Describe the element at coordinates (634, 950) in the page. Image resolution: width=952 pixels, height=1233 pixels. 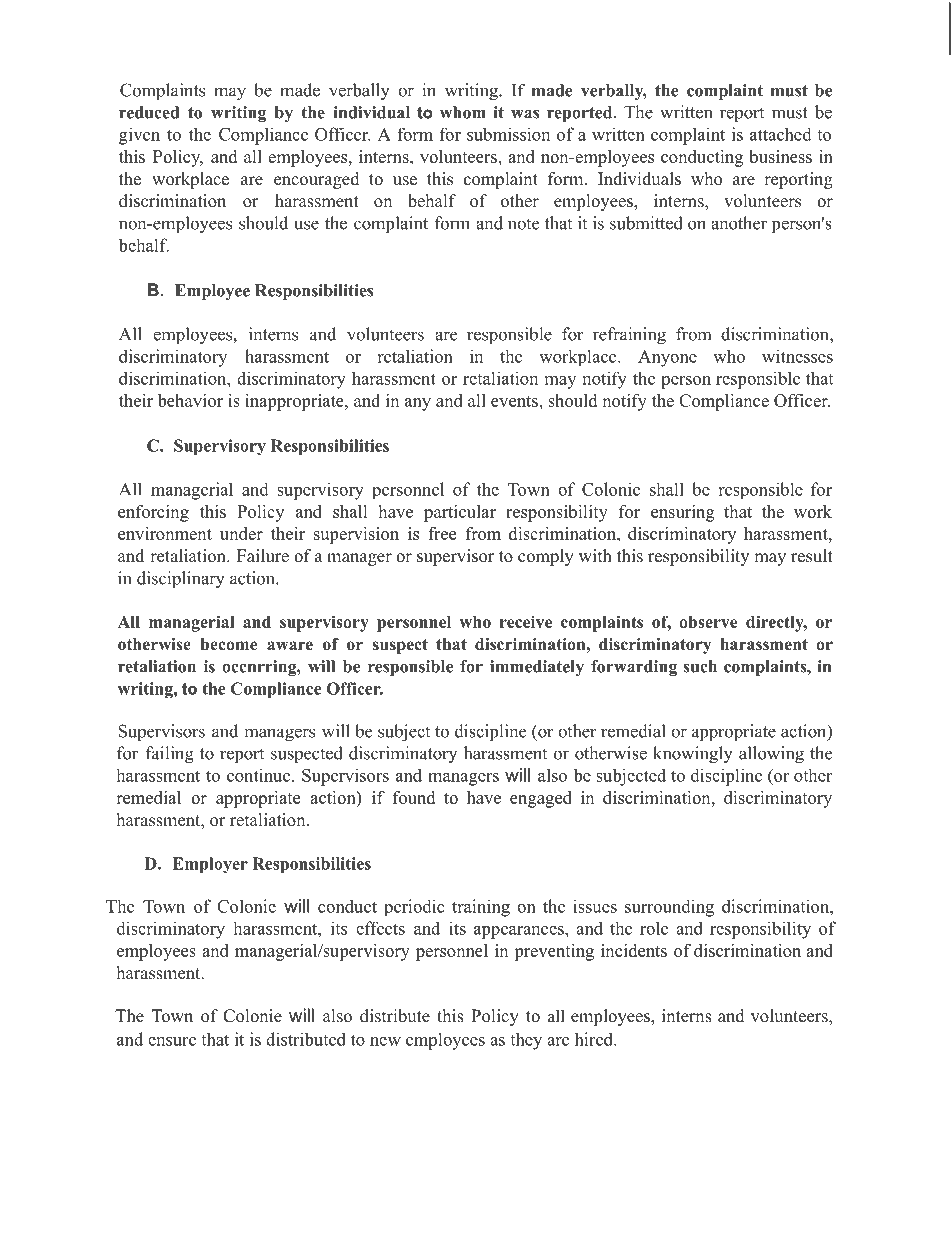
I see `incidents` at that location.
